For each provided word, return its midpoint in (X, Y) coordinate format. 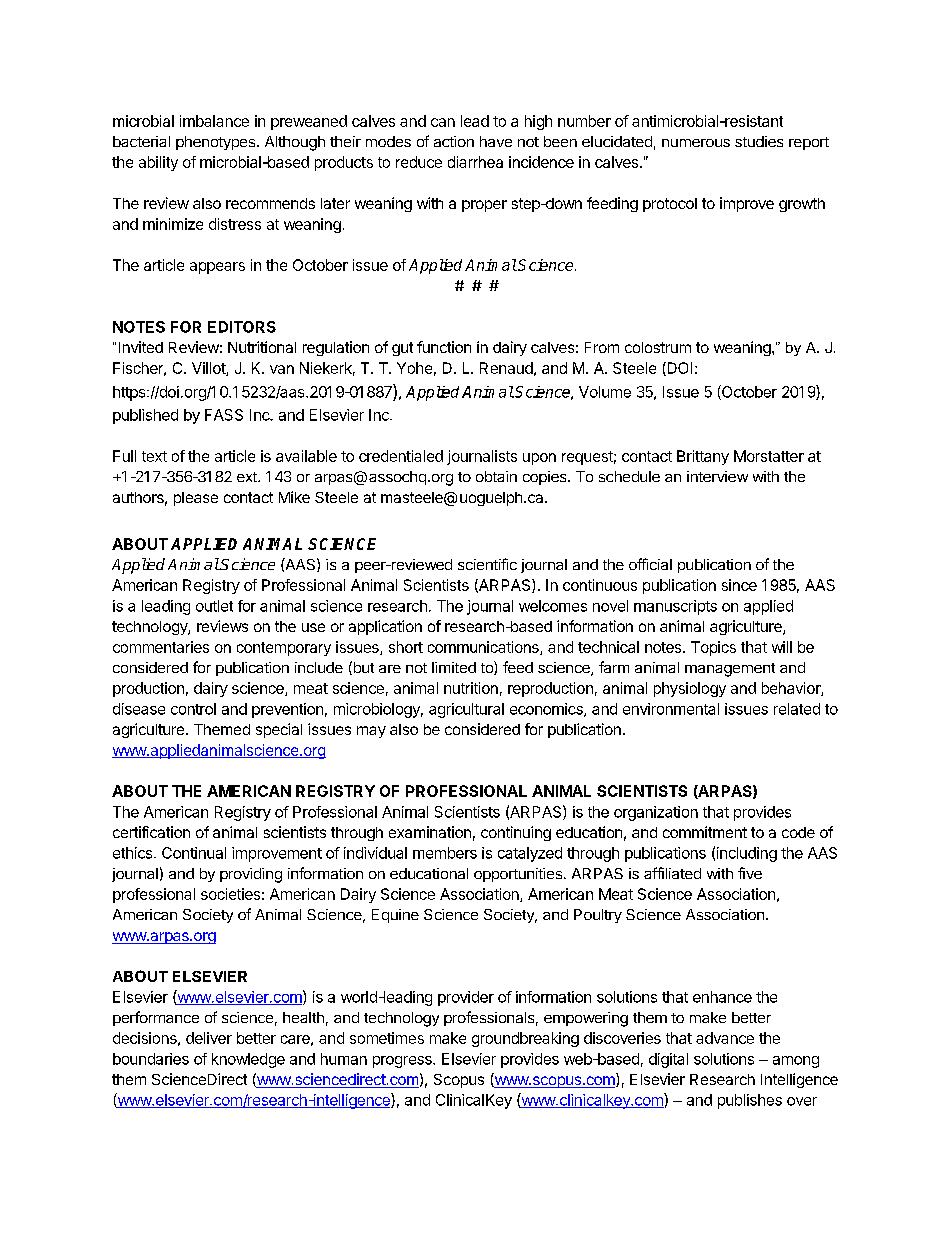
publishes (750, 1101)
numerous (696, 143)
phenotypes (215, 143)
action (454, 141)
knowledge (248, 1060)
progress (403, 1062)
